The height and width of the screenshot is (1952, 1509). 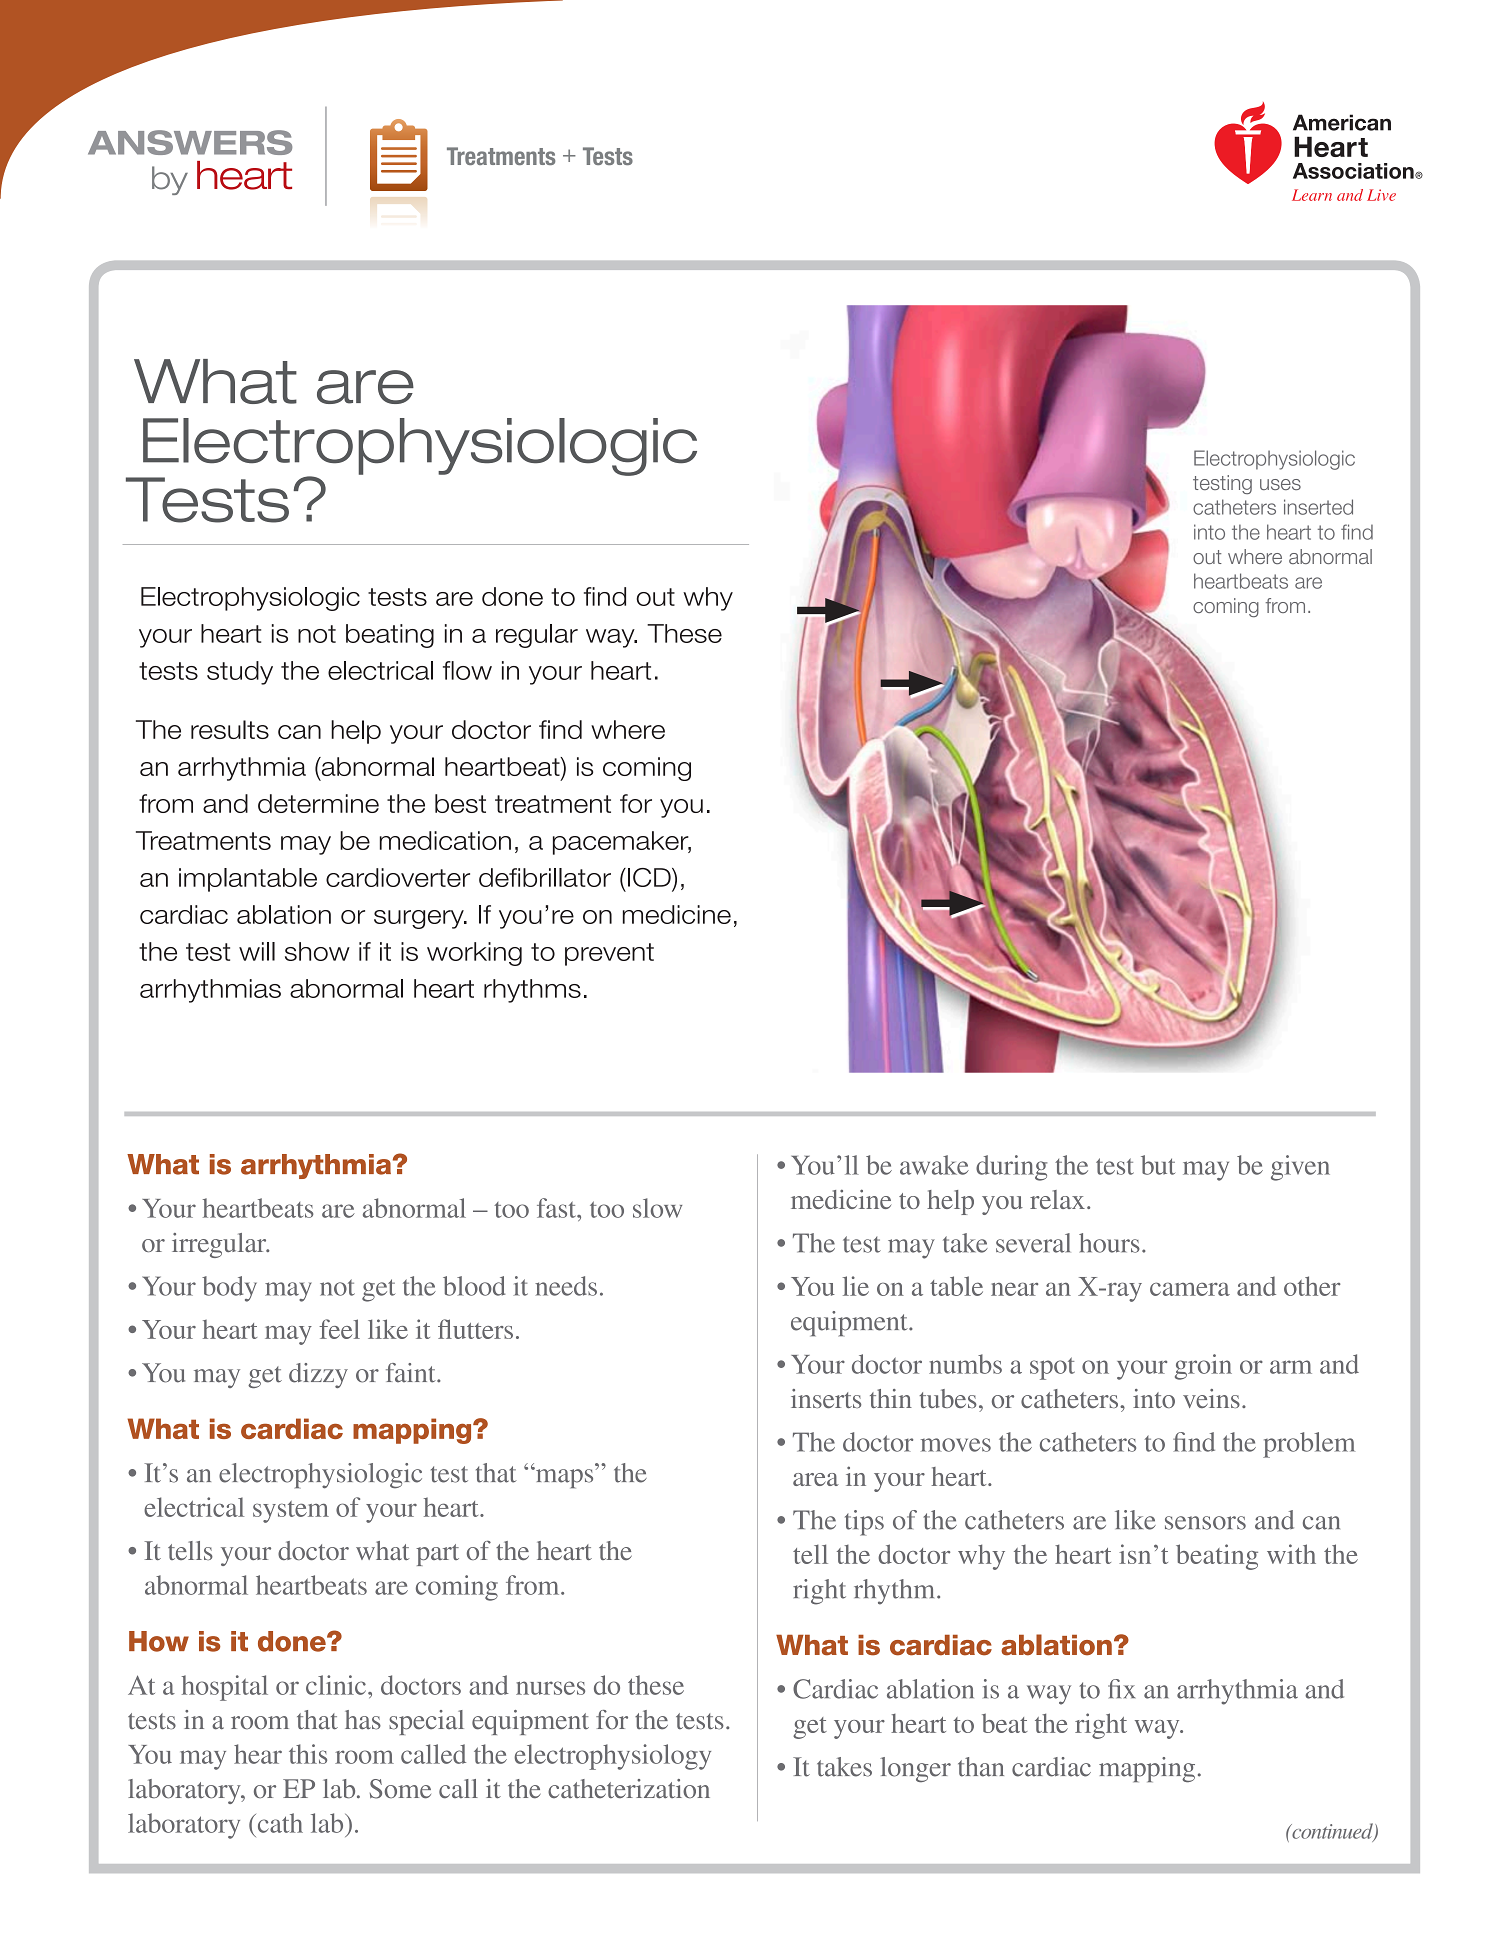 I want to click on electrophysiology, so click(x=612, y=1757).
